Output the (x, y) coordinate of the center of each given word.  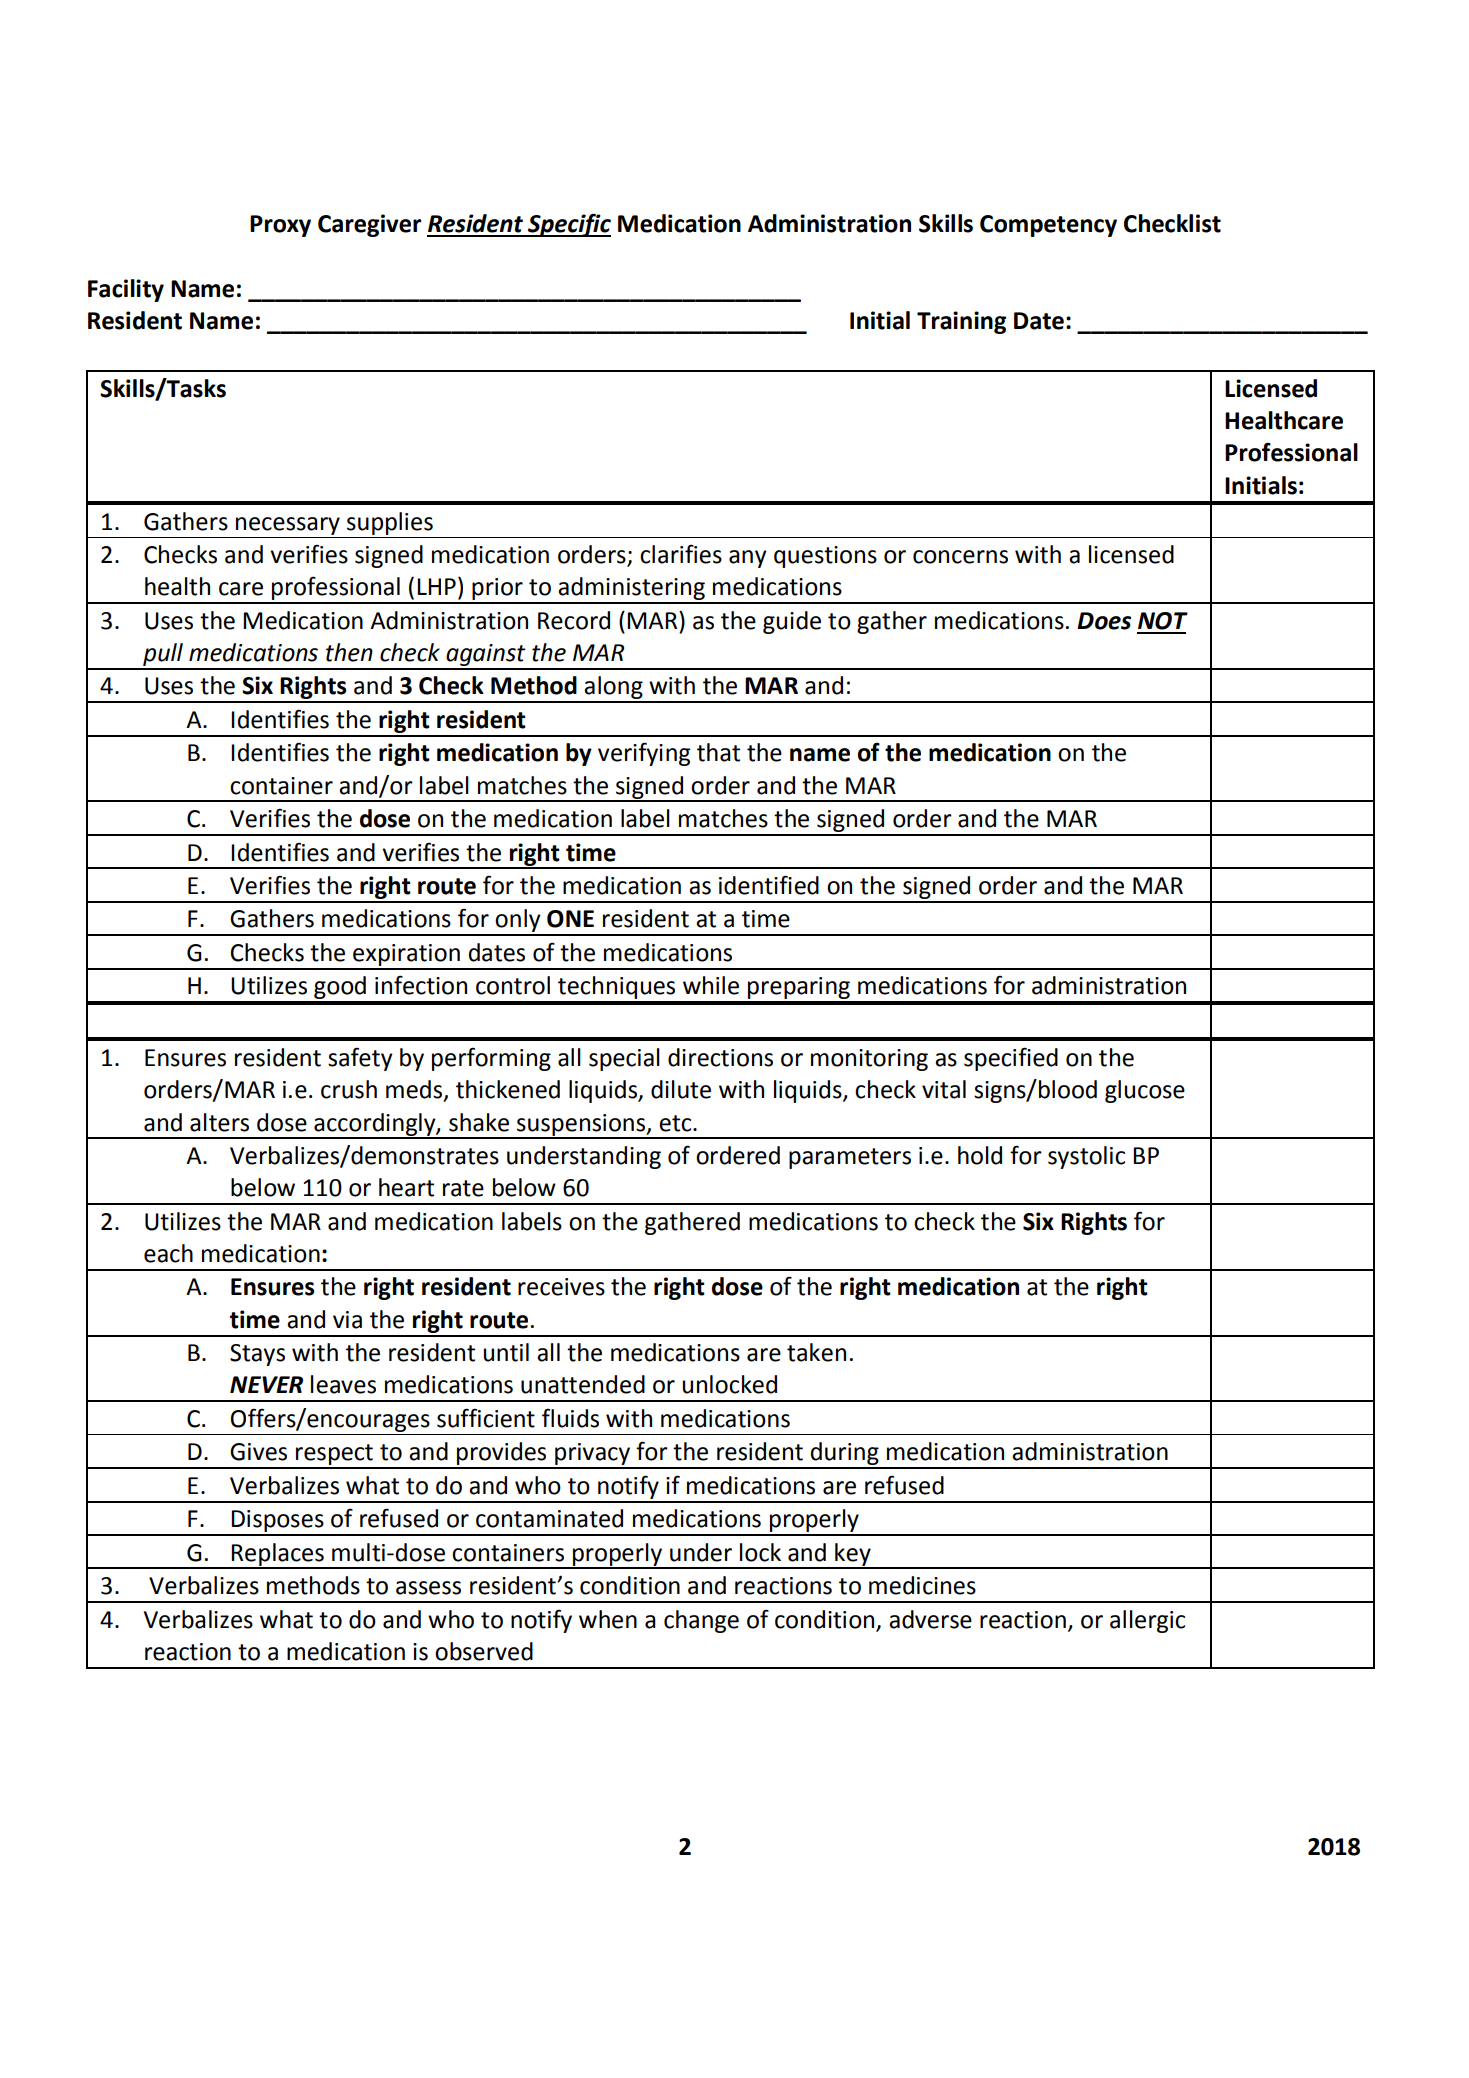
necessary (288, 526)
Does (1104, 621)
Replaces (278, 1555)
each (168, 1253)
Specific (568, 225)
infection (421, 985)
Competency (1048, 226)
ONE (570, 919)
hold (980, 1155)
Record (574, 620)
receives (561, 1287)
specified (1011, 1059)
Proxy (280, 226)
